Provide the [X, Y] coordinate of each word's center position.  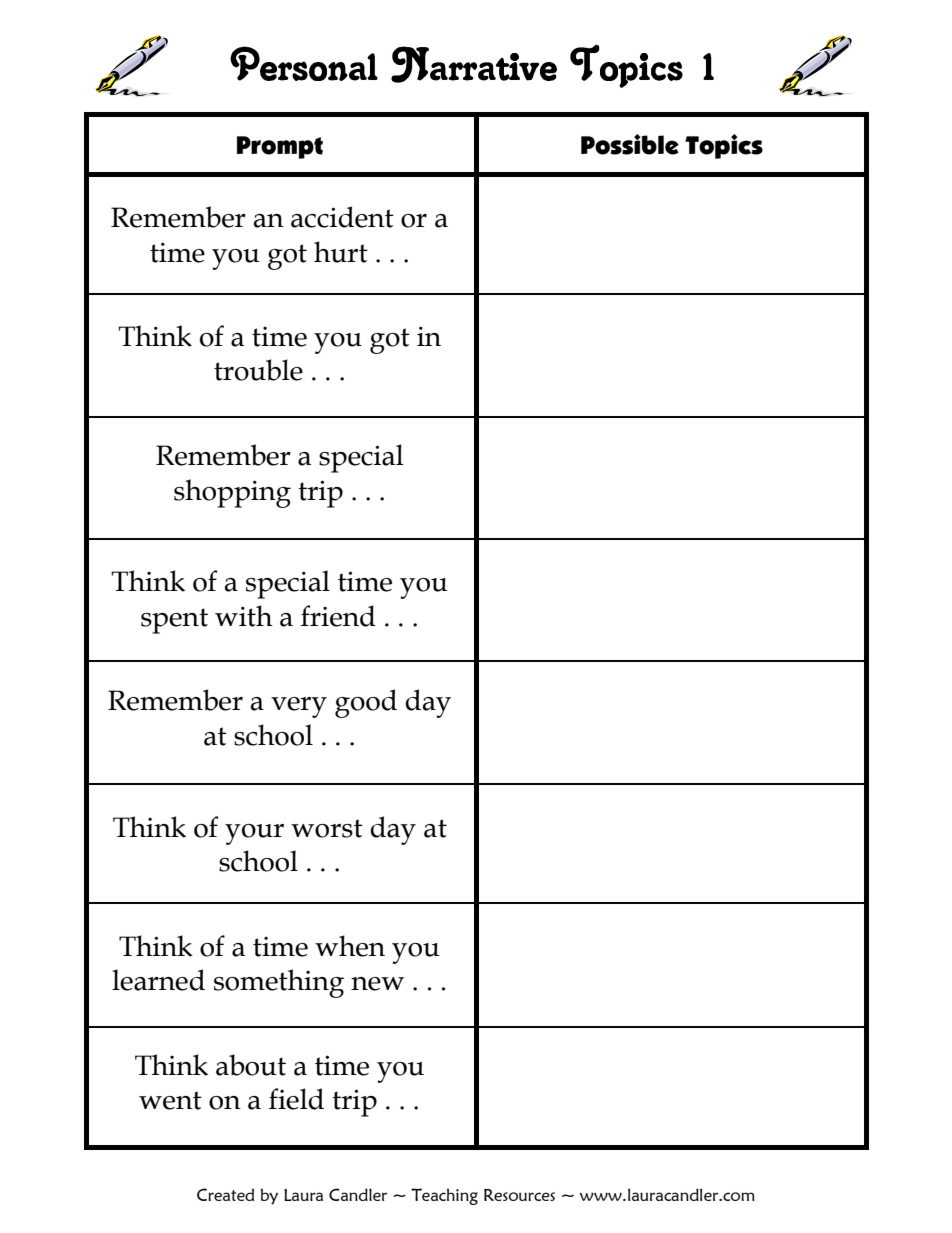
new [377, 984]
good [366, 703]
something [279, 983]
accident [342, 217]
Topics [724, 146]
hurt [341, 252]
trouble [258, 370]
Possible [630, 144]
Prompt [280, 147]
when [350, 946]
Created [225, 1194]
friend [338, 616]
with [244, 616]
